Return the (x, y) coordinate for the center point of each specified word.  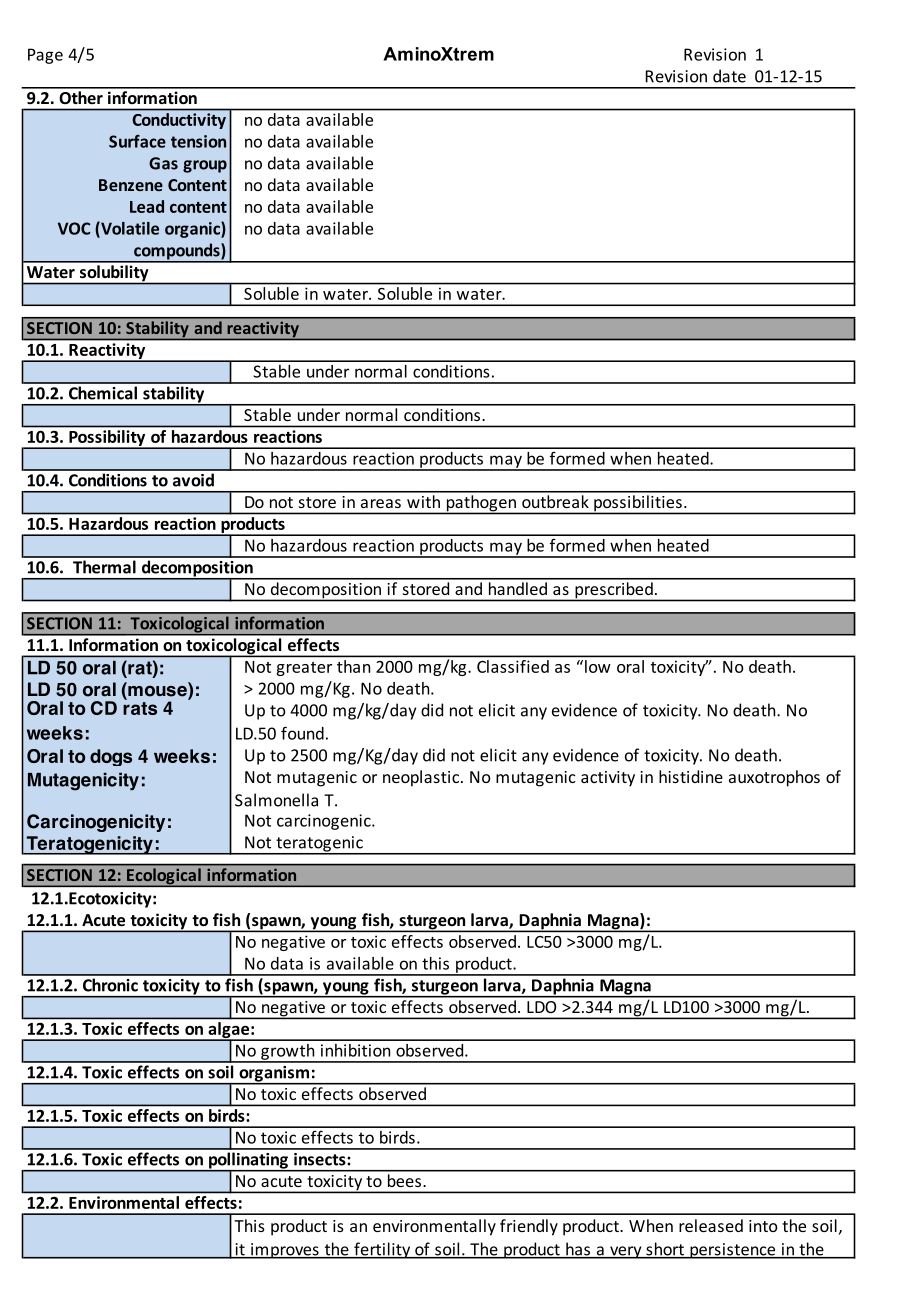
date (729, 76)
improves (285, 1251)
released (711, 1225)
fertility (382, 1250)
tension (198, 141)
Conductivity (179, 121)
